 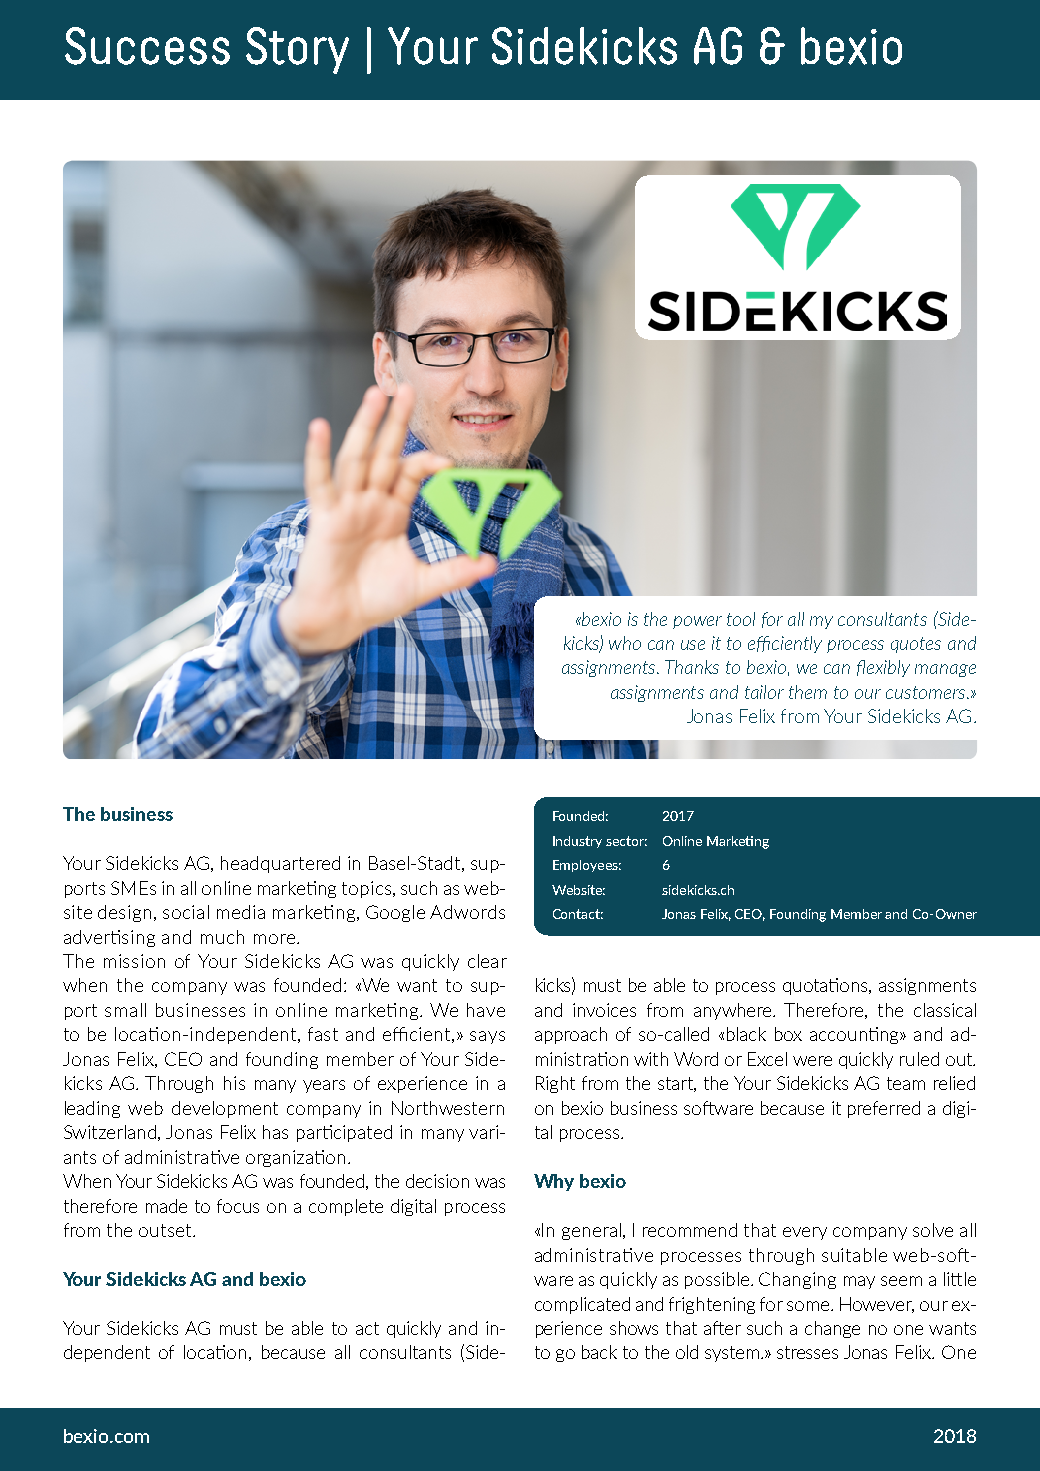 I want to click on However, so click(x=877, y=1305).
